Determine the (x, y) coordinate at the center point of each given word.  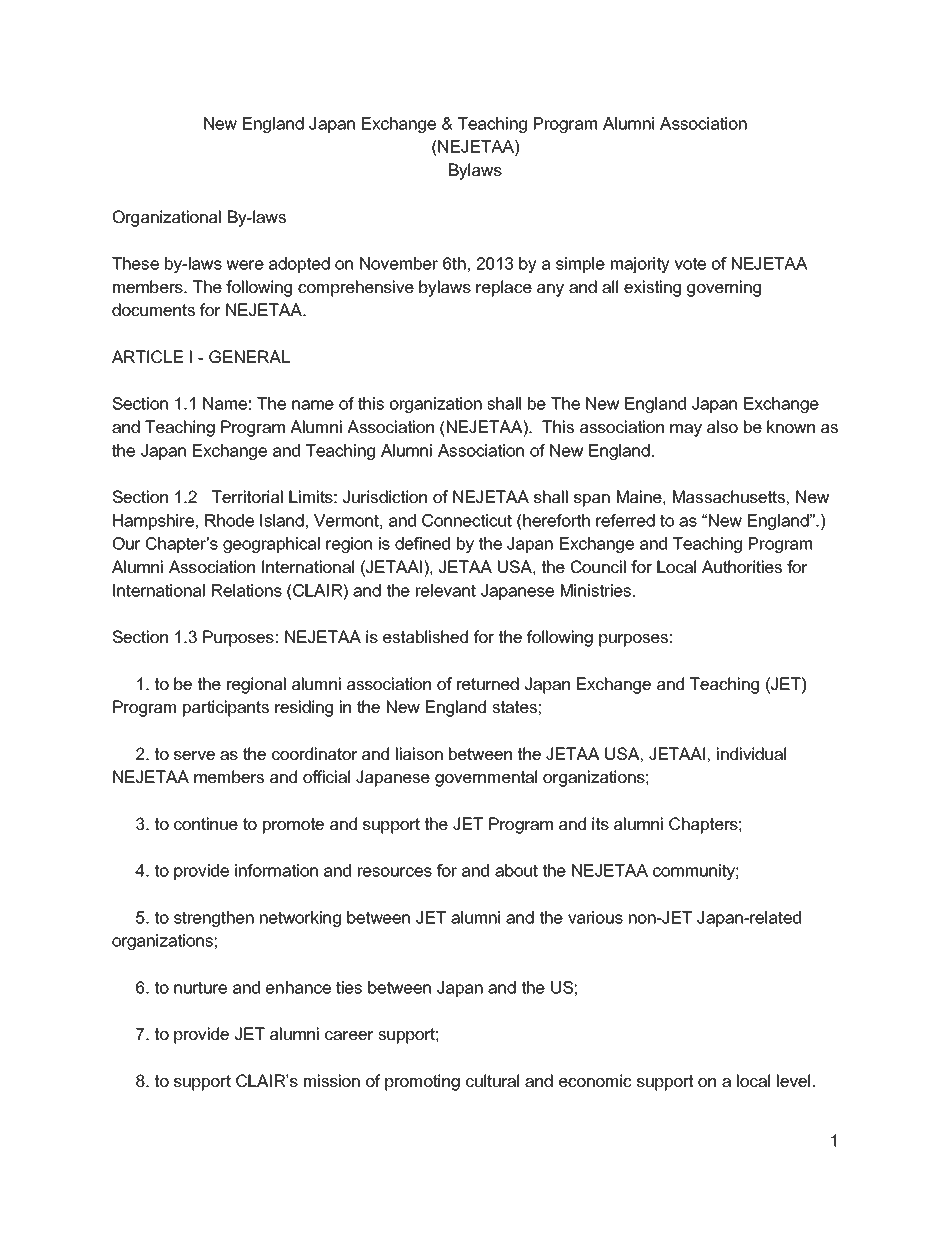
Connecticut (467, 520)
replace (504, 288)
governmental (486, 778)
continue (206, 823)
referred (625, 520)
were (245, 265)
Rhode (229, 520)
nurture (200, 987)
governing (724, 288)
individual (751, 753)
